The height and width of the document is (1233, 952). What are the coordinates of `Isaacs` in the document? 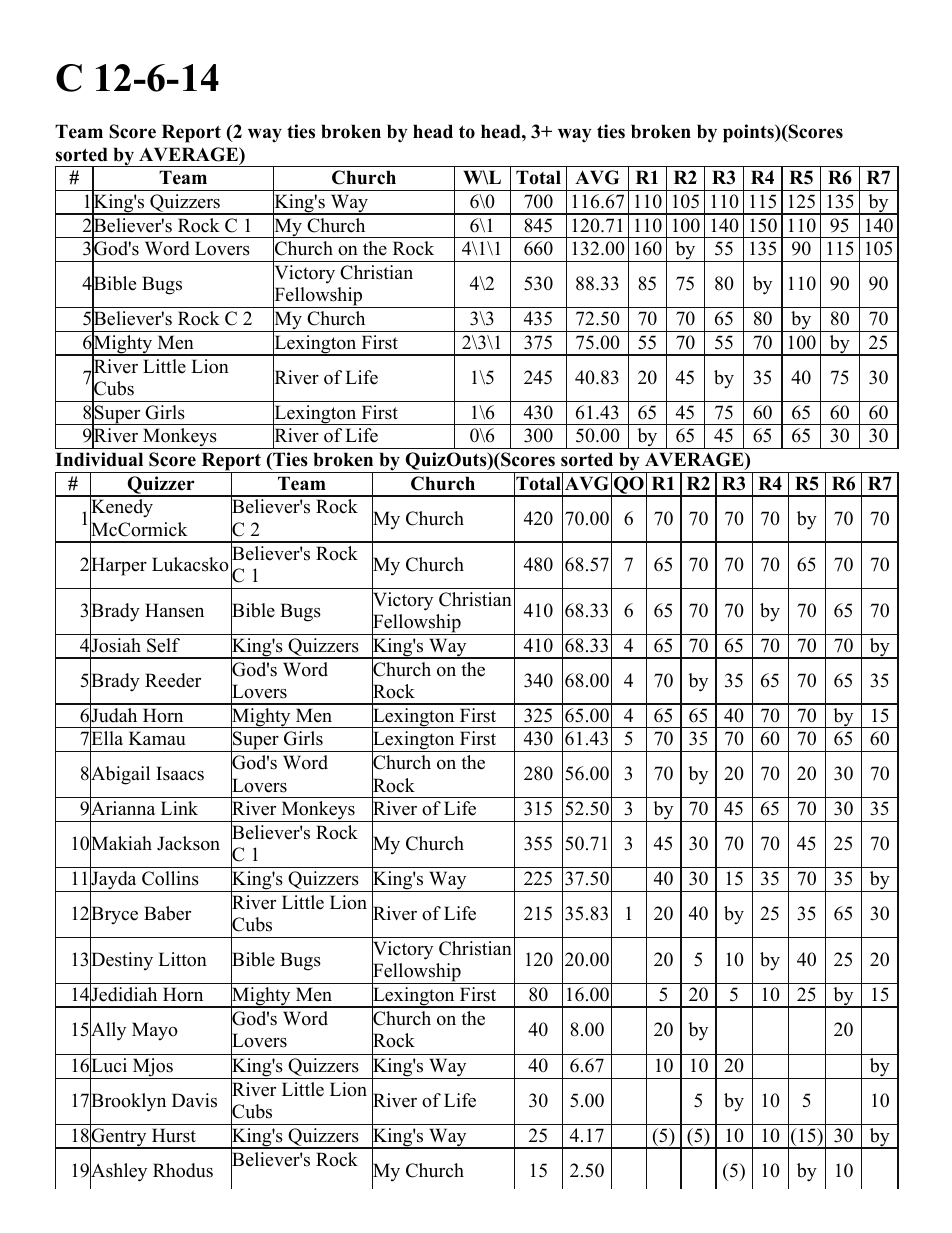 It's located at (180, 773).
